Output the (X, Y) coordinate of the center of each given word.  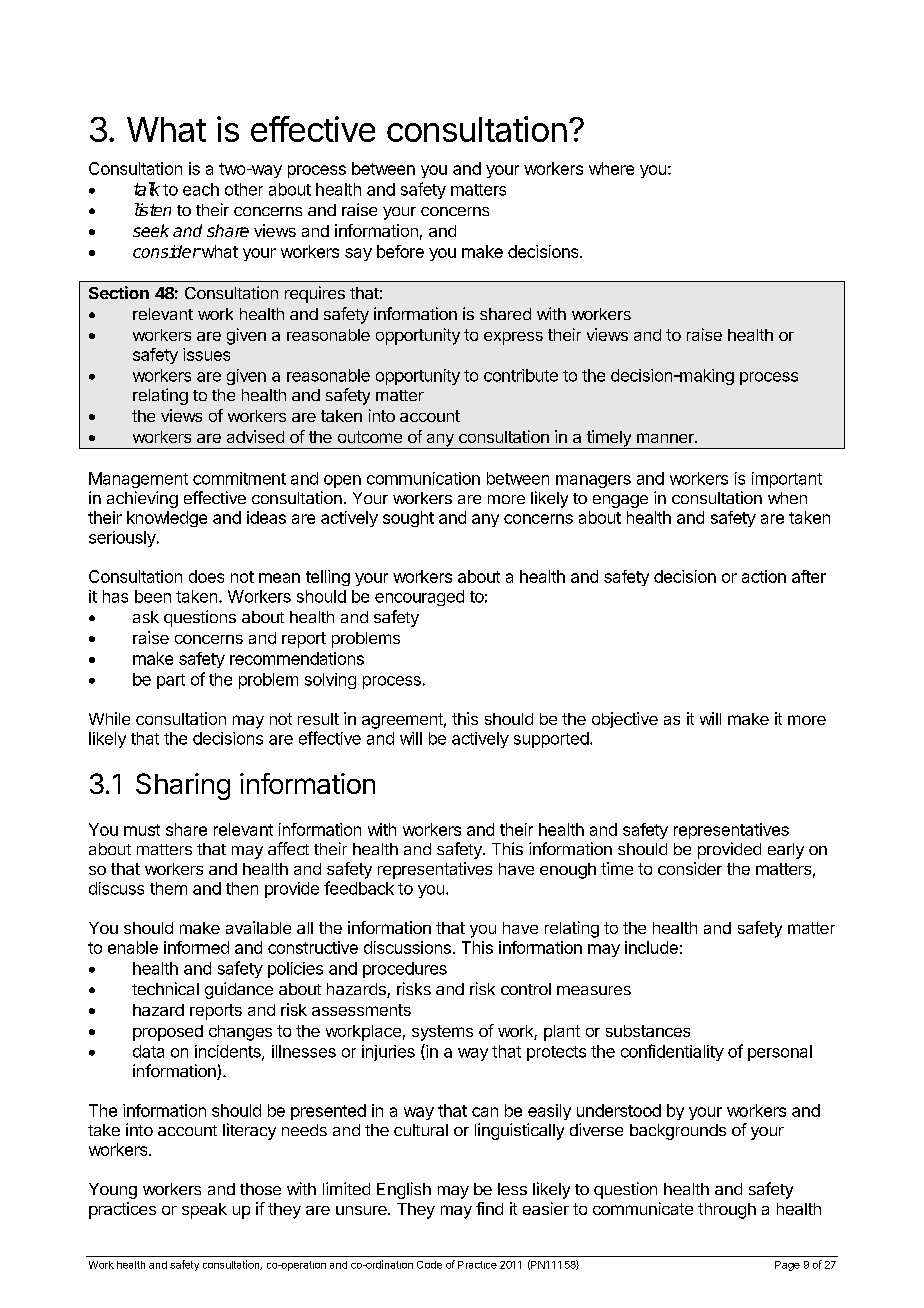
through (727, 1211)
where (611, 168)
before (400, 251)
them (168, 888)
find (489, 1208)
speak (204, 1211)
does (206, 576)
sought (408, 519)
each (201, 189)
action (764, 576)
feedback (359, 888)
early (786, 851)
